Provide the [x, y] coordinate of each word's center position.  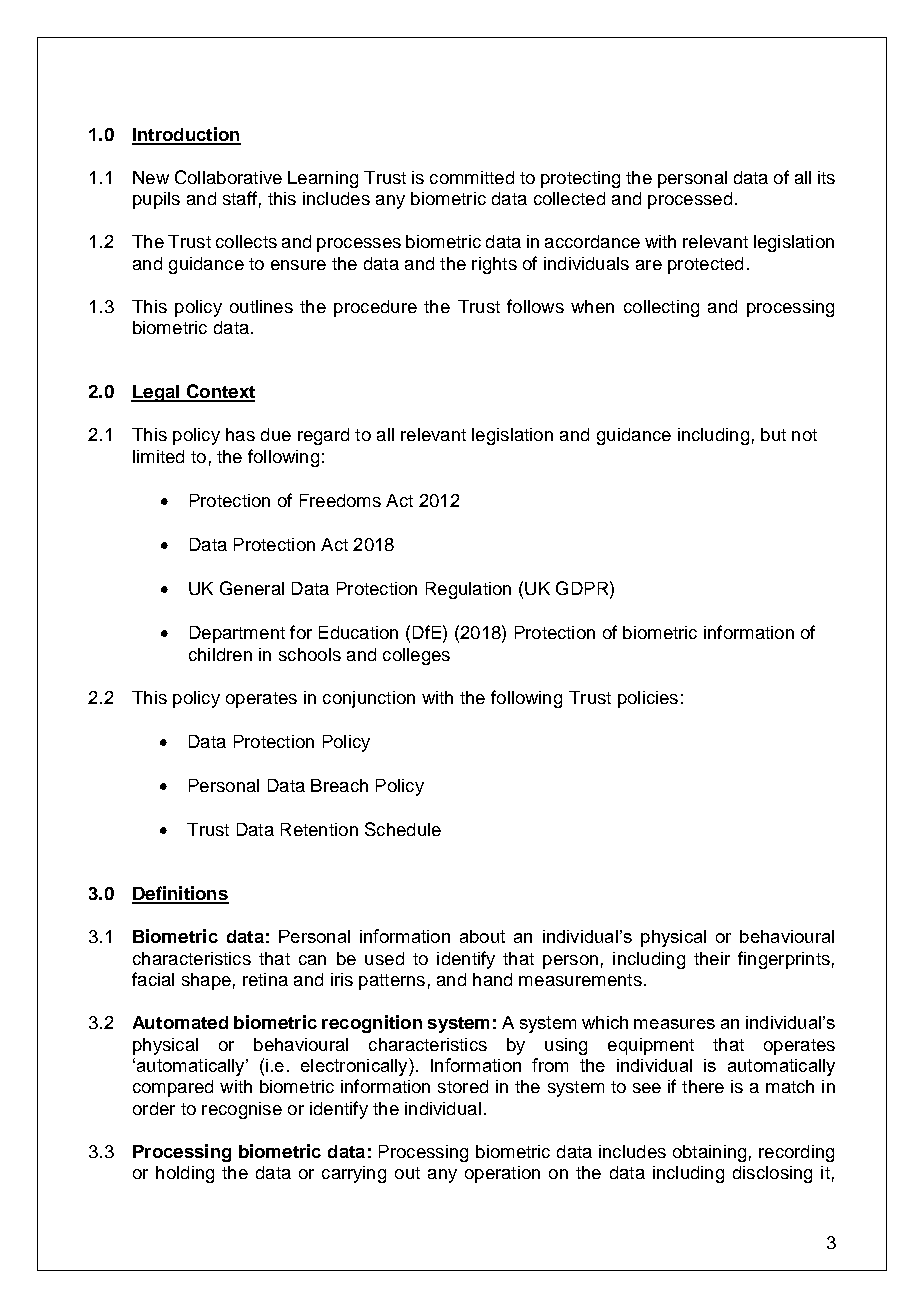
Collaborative [228, 177]
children [220, 654]
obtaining [709, 1153]
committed [472, 177]
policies [648, 699]
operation [502, 1174]
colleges [416, 656]
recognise [242, 1110]
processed [690, 200]
